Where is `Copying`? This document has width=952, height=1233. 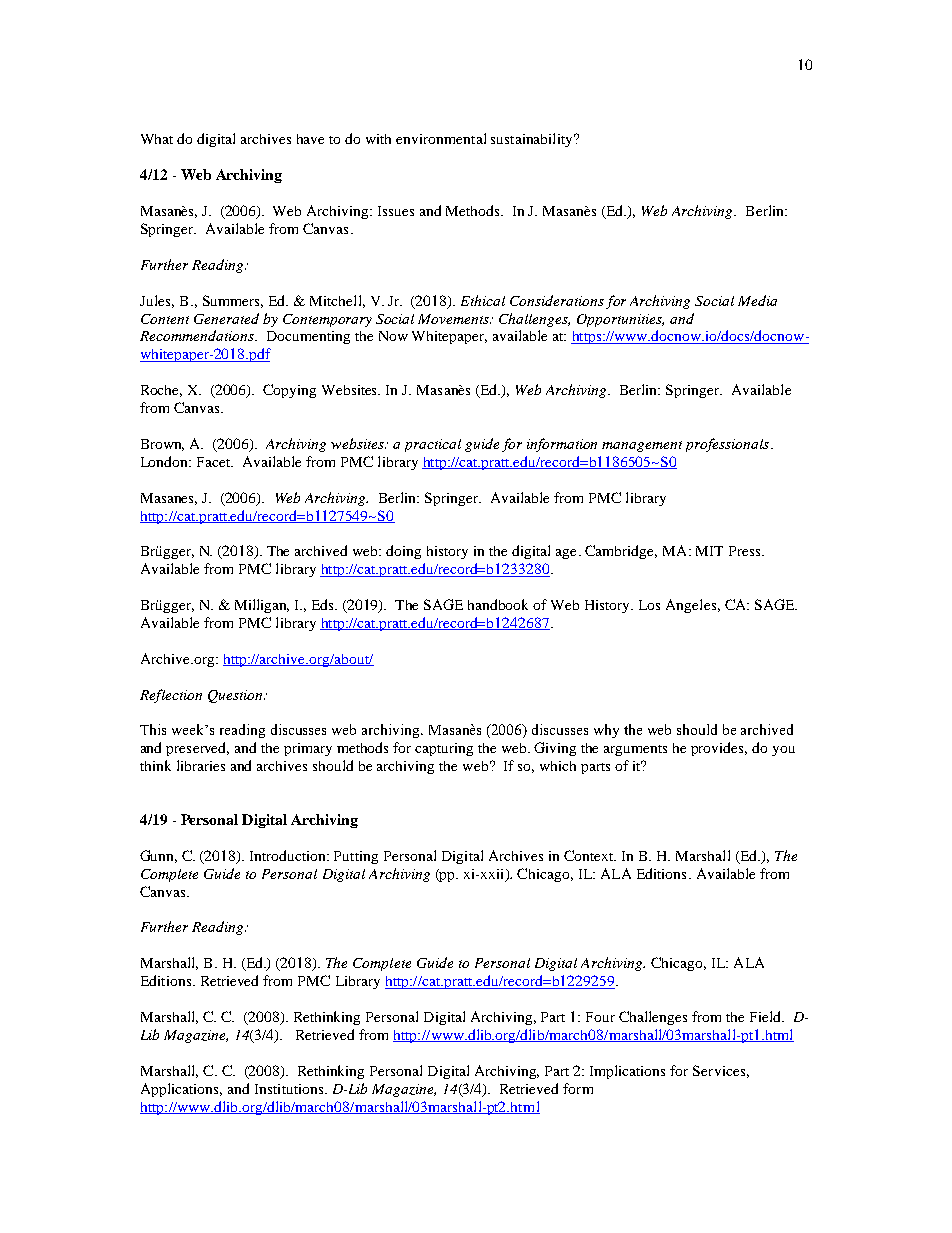 Copying is located at coordinates (289, 391).
